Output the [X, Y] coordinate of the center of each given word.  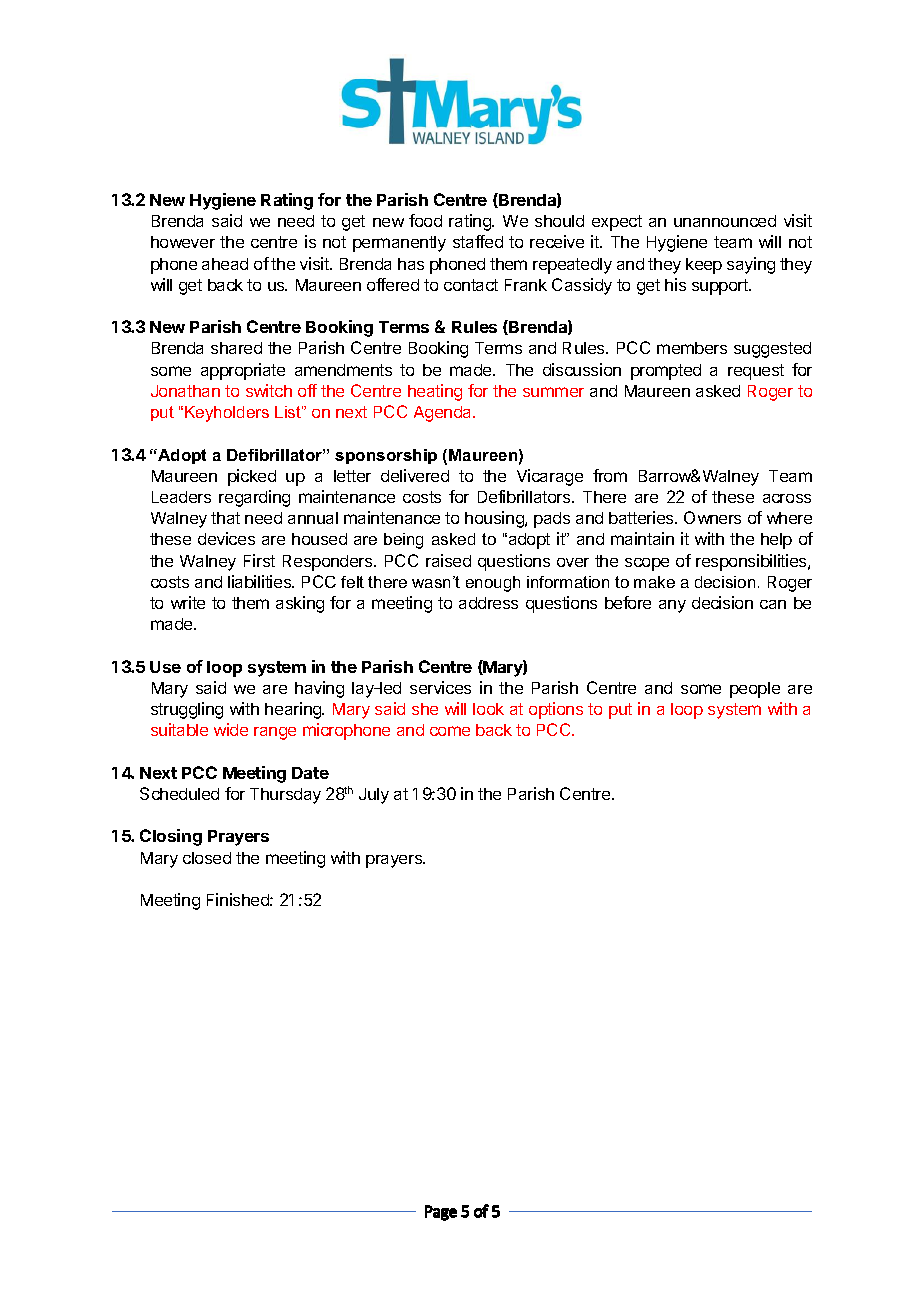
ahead [225, 264]
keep [704, 266]
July [374, 796]
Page [441, 1213]
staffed [478, 241]
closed [207, 858]
